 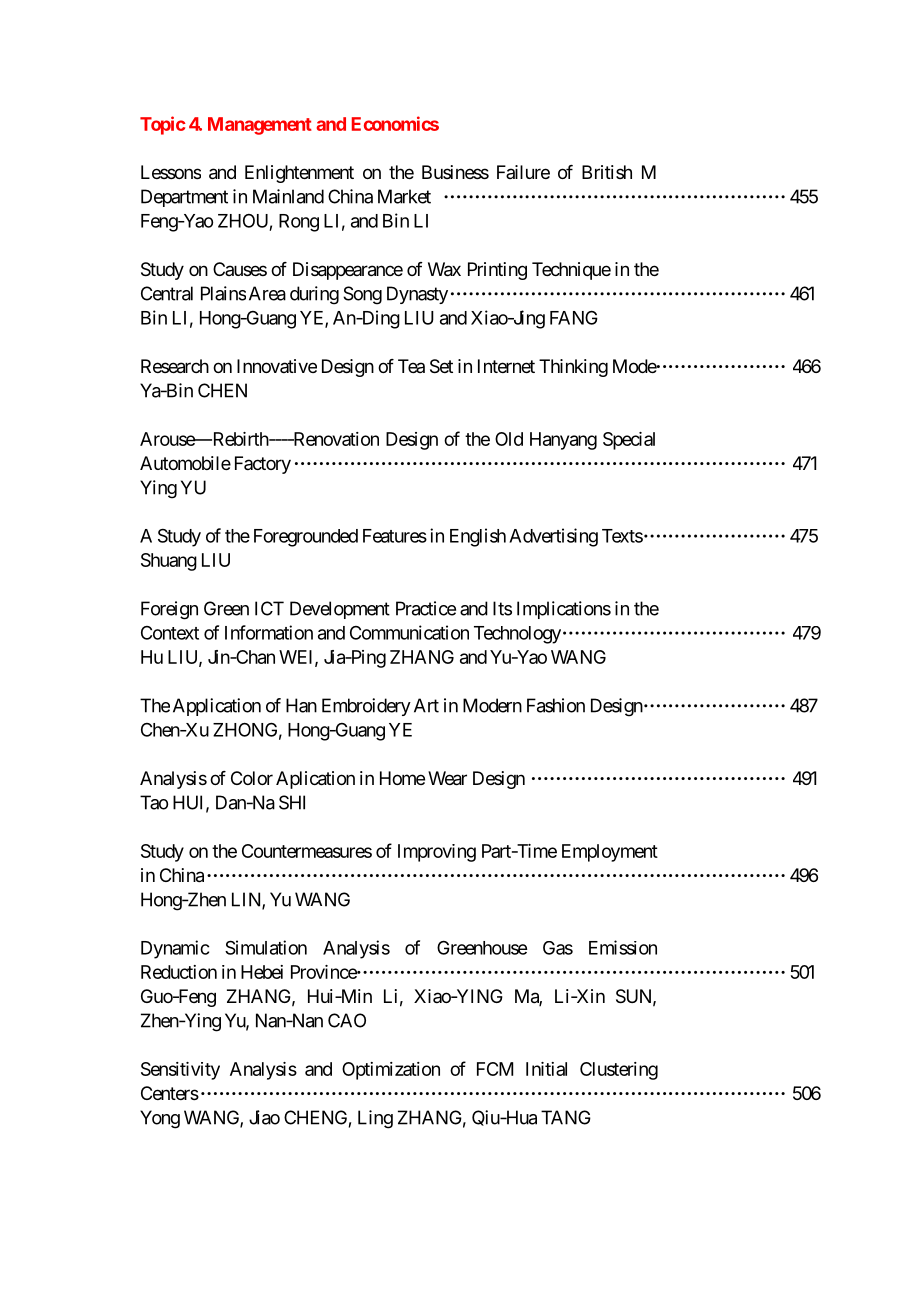 What do you see at coordinates (629, 441) in the screenshot?
I see `Special` at bounding box center [629, 441].
